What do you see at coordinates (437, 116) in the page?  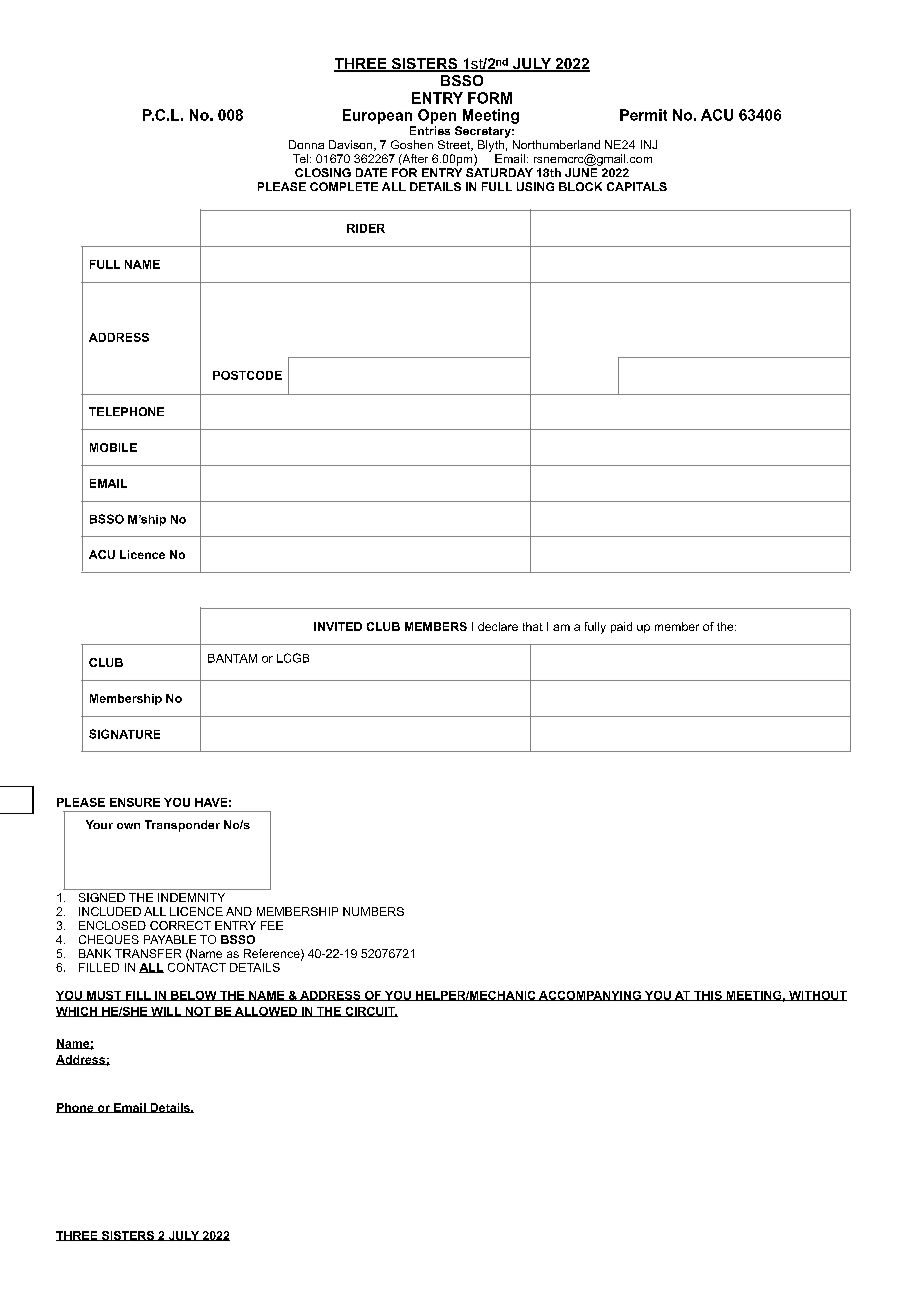 I see `Open` at bounding box center [437, 116].
